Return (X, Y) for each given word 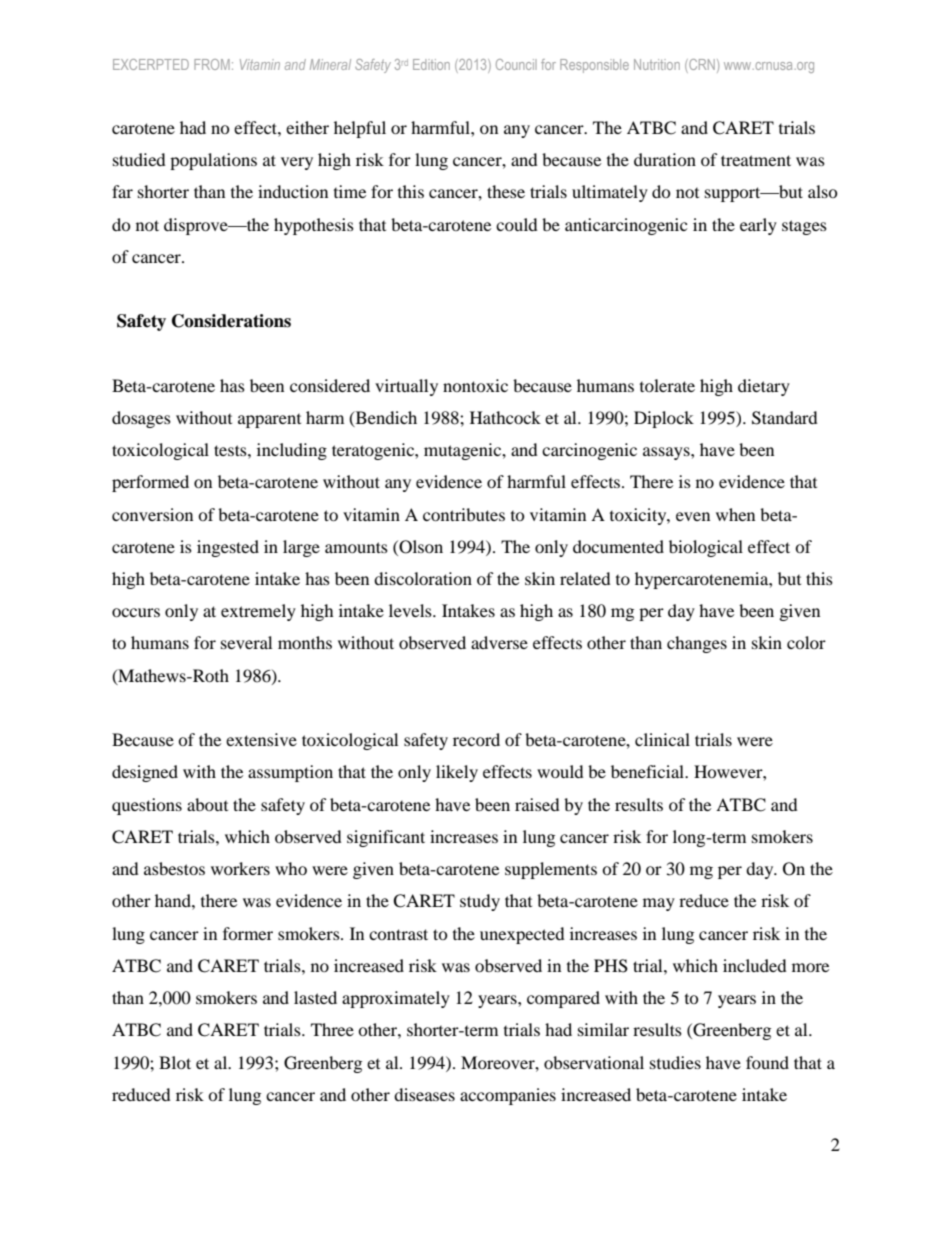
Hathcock (505, 417)
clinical (662, 739)
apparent (269, 421)
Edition (431, 64)
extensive (261, 739)
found (767, 1062)
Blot (175, 1062)
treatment (756, 160)
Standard (785, 418)
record (476, 739)
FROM (212, 64)
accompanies (508, 1096)
